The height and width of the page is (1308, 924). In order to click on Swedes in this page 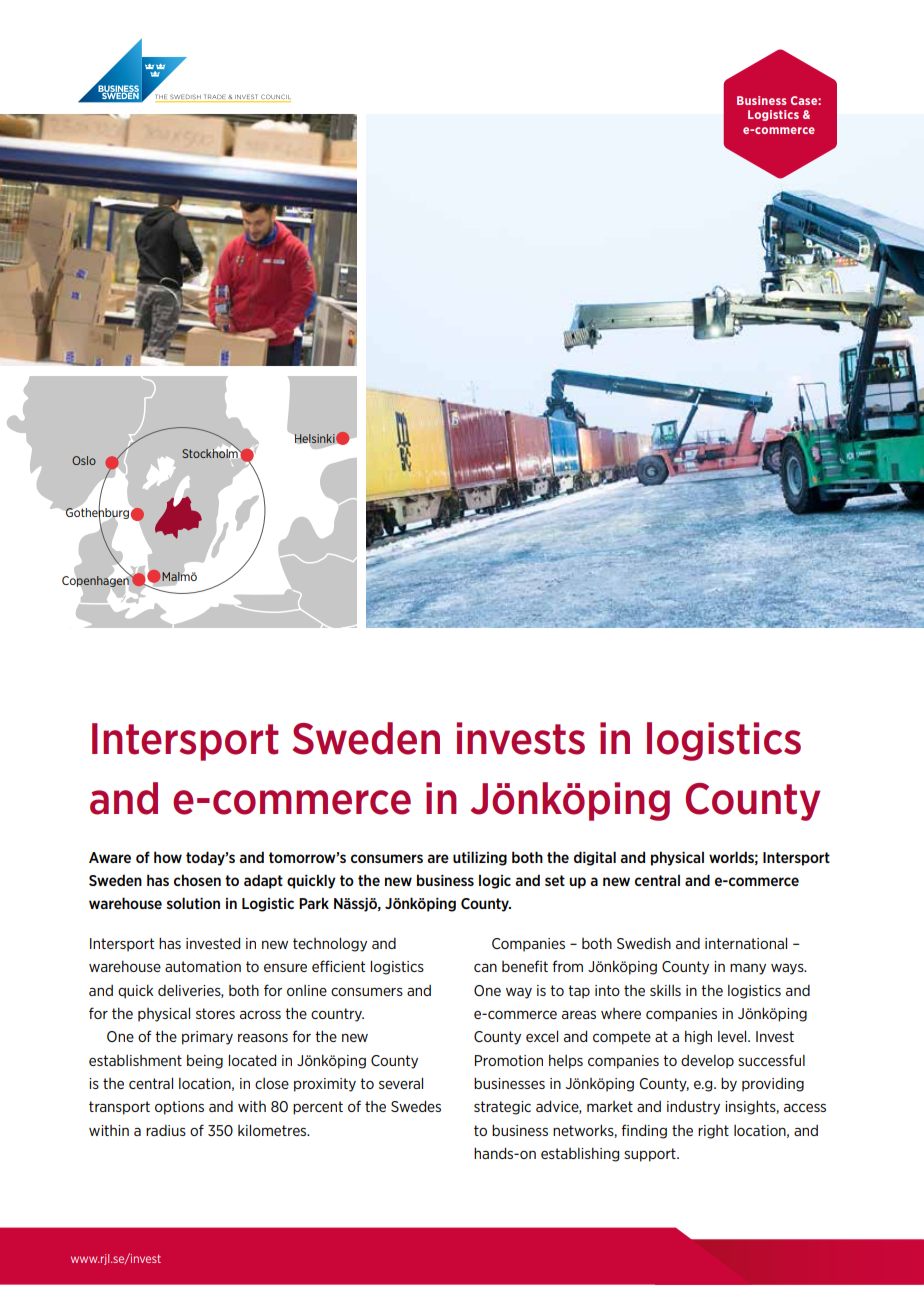, I will do `click(416, 1106)`.
